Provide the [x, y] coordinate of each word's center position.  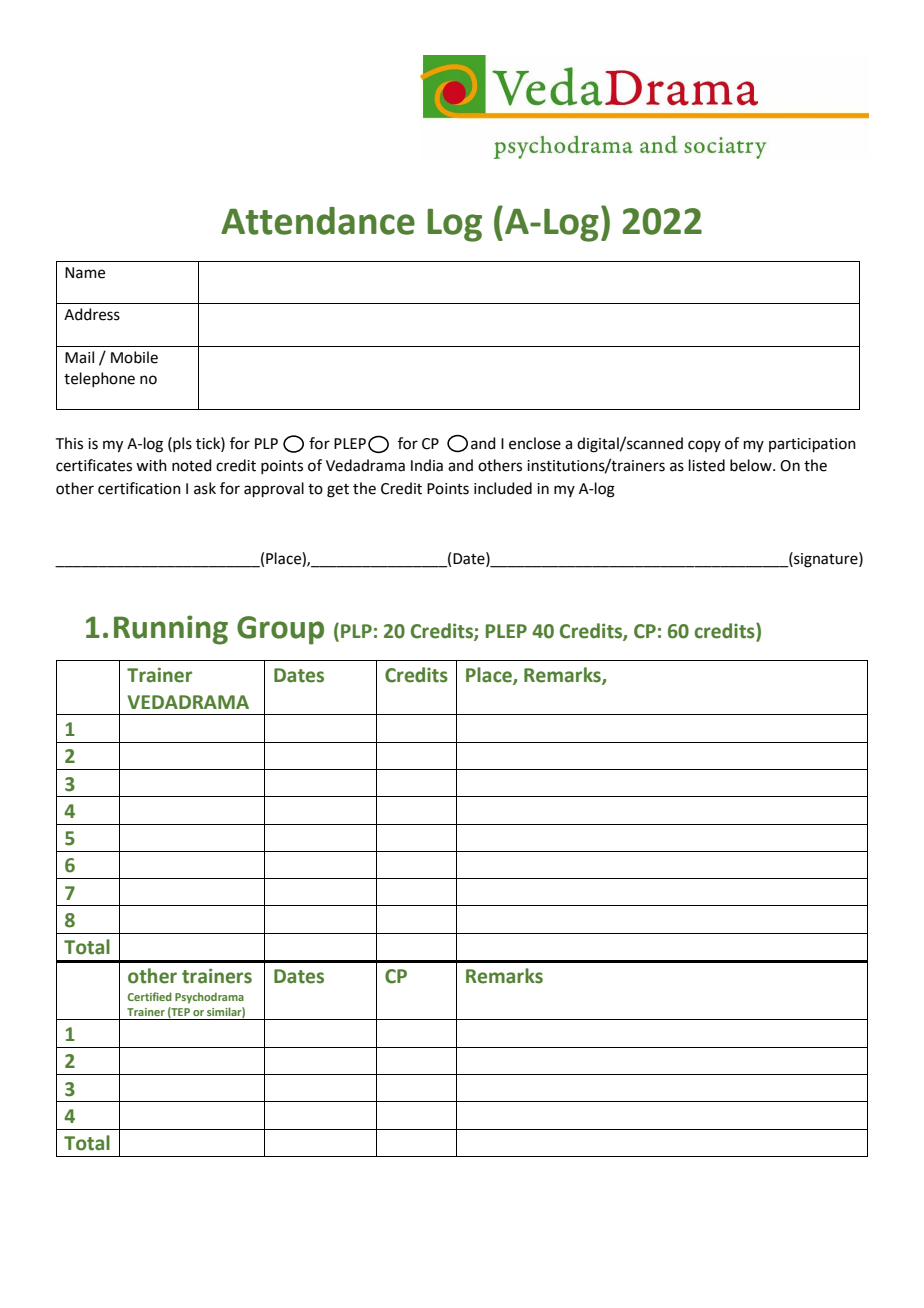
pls [181, 444]
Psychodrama [209, 998]
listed [707, 465]
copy [704, 446]
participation [812, 445]
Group [280, 630]
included [503, 488]
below [752, 465]
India [427, 465]
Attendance [318, 221]
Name [85, 273]
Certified [150, 996]
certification [139, 488]
